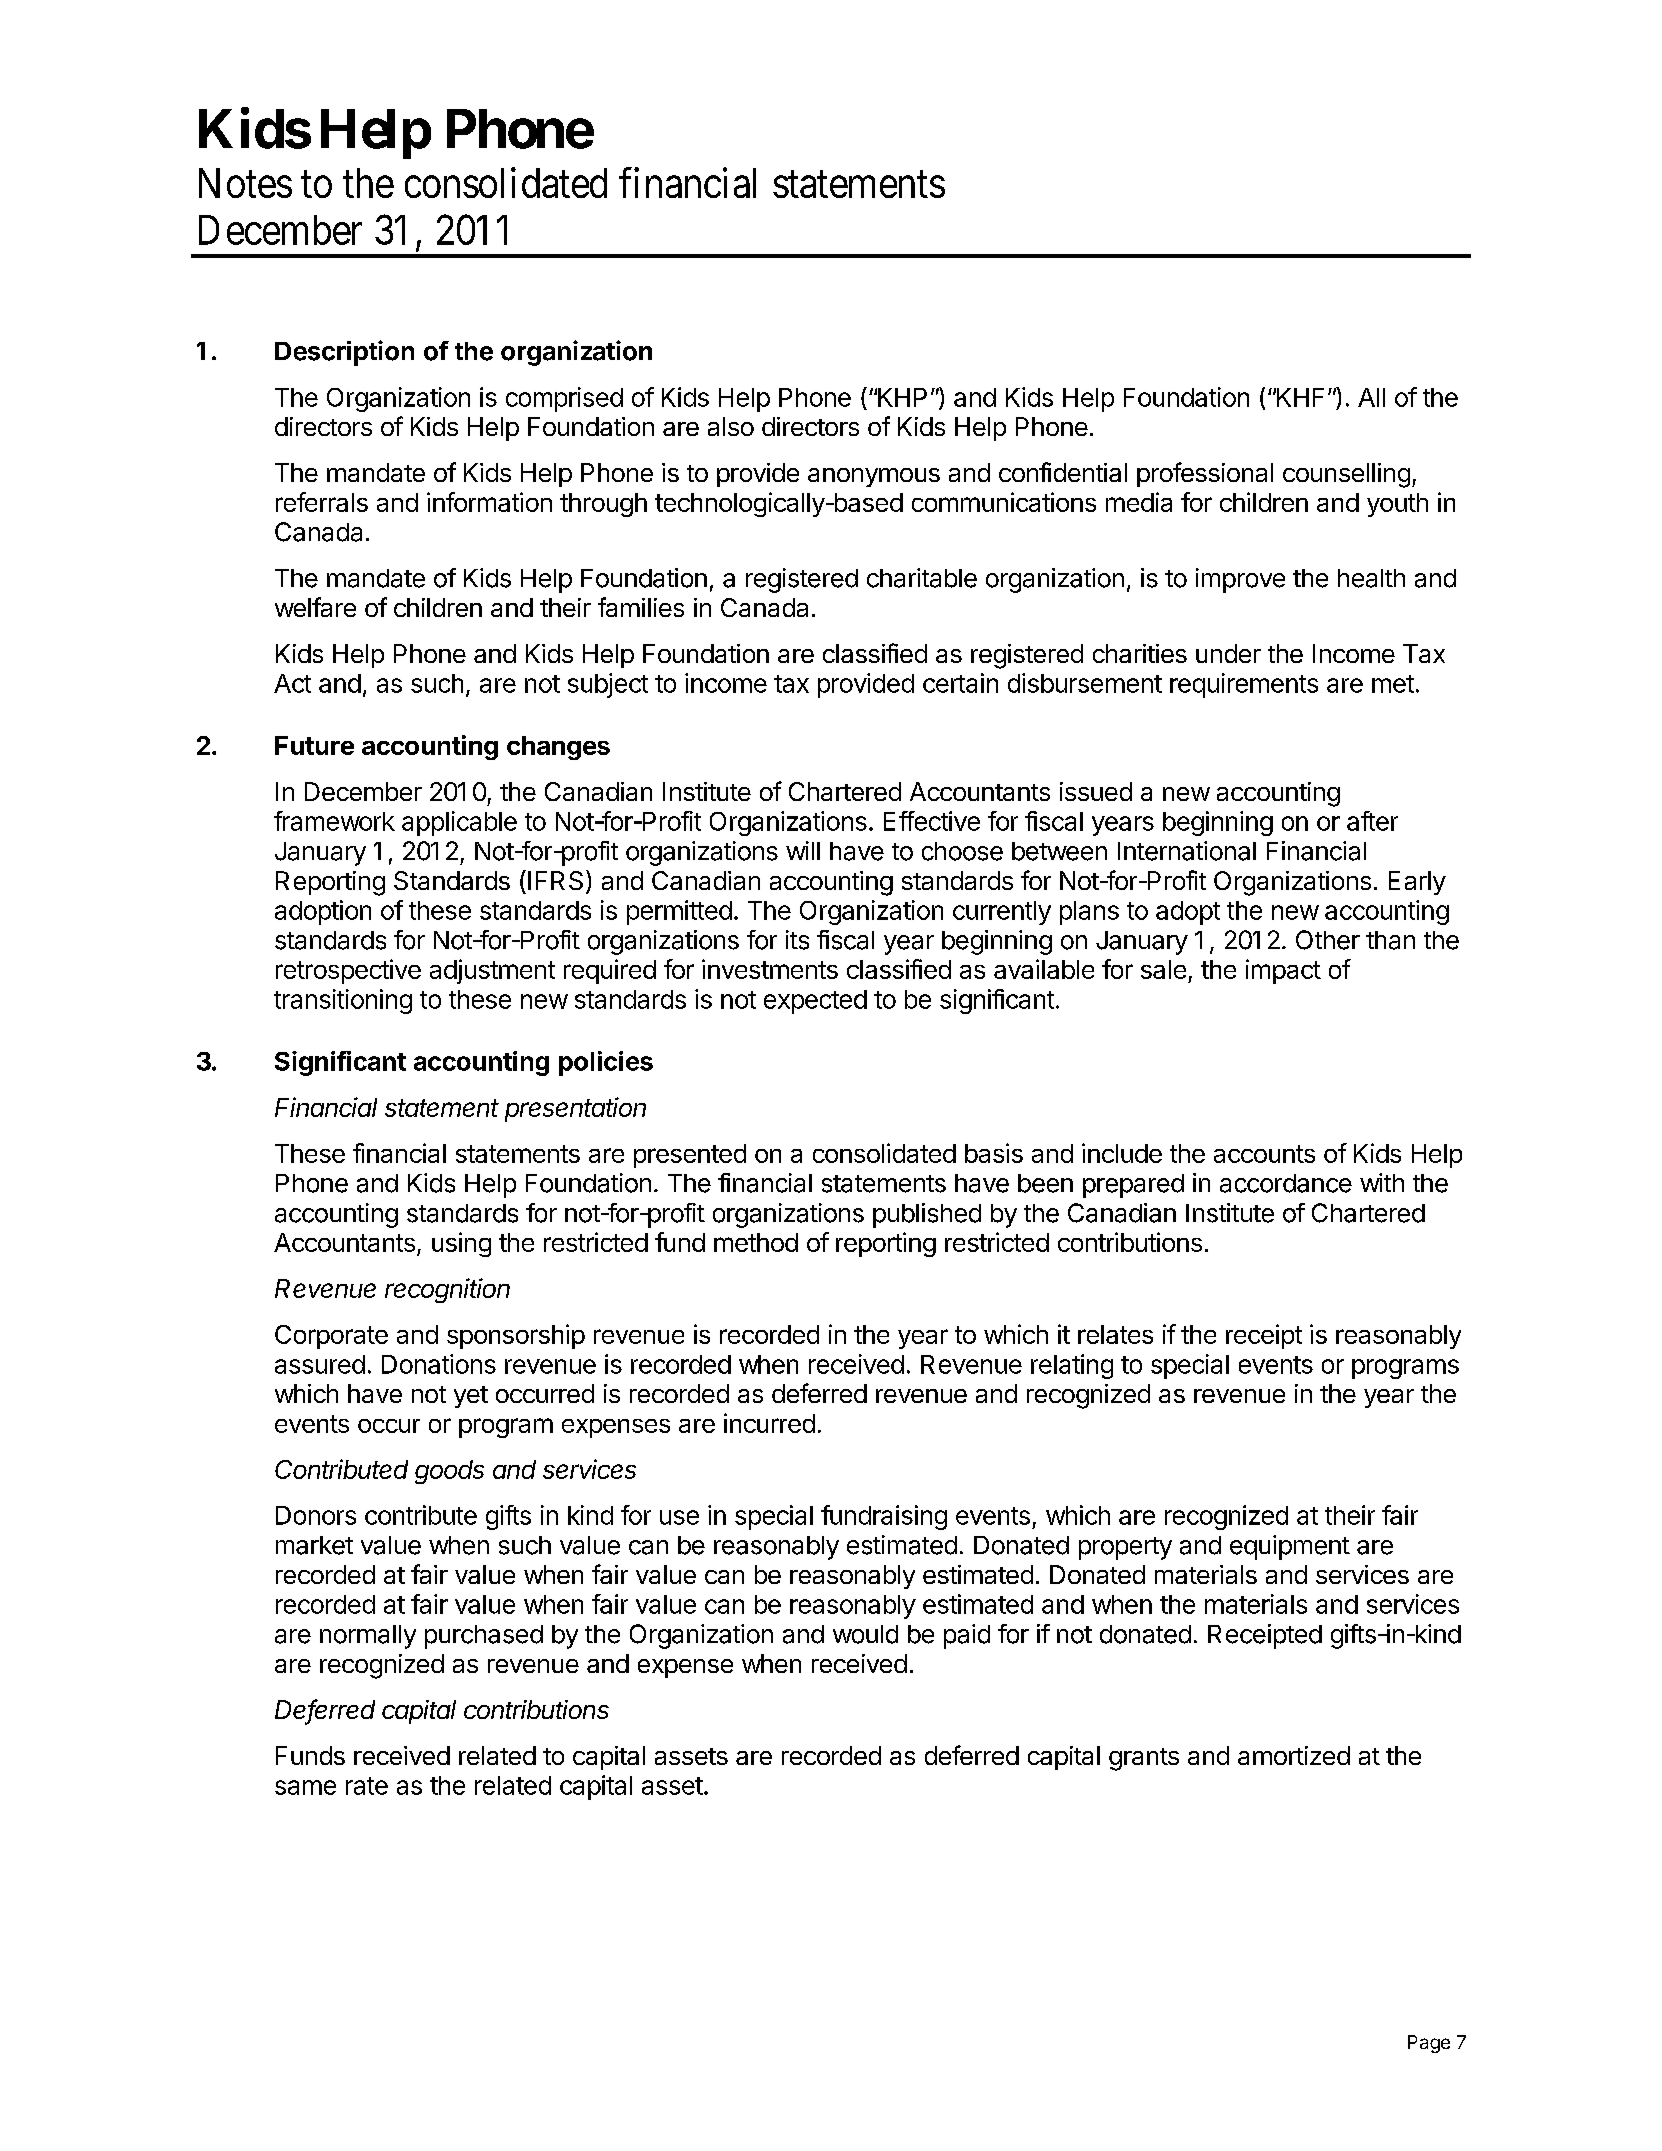  Describe the element at coordinates (1346, 475) in the page. I see `counselling` at that location.
